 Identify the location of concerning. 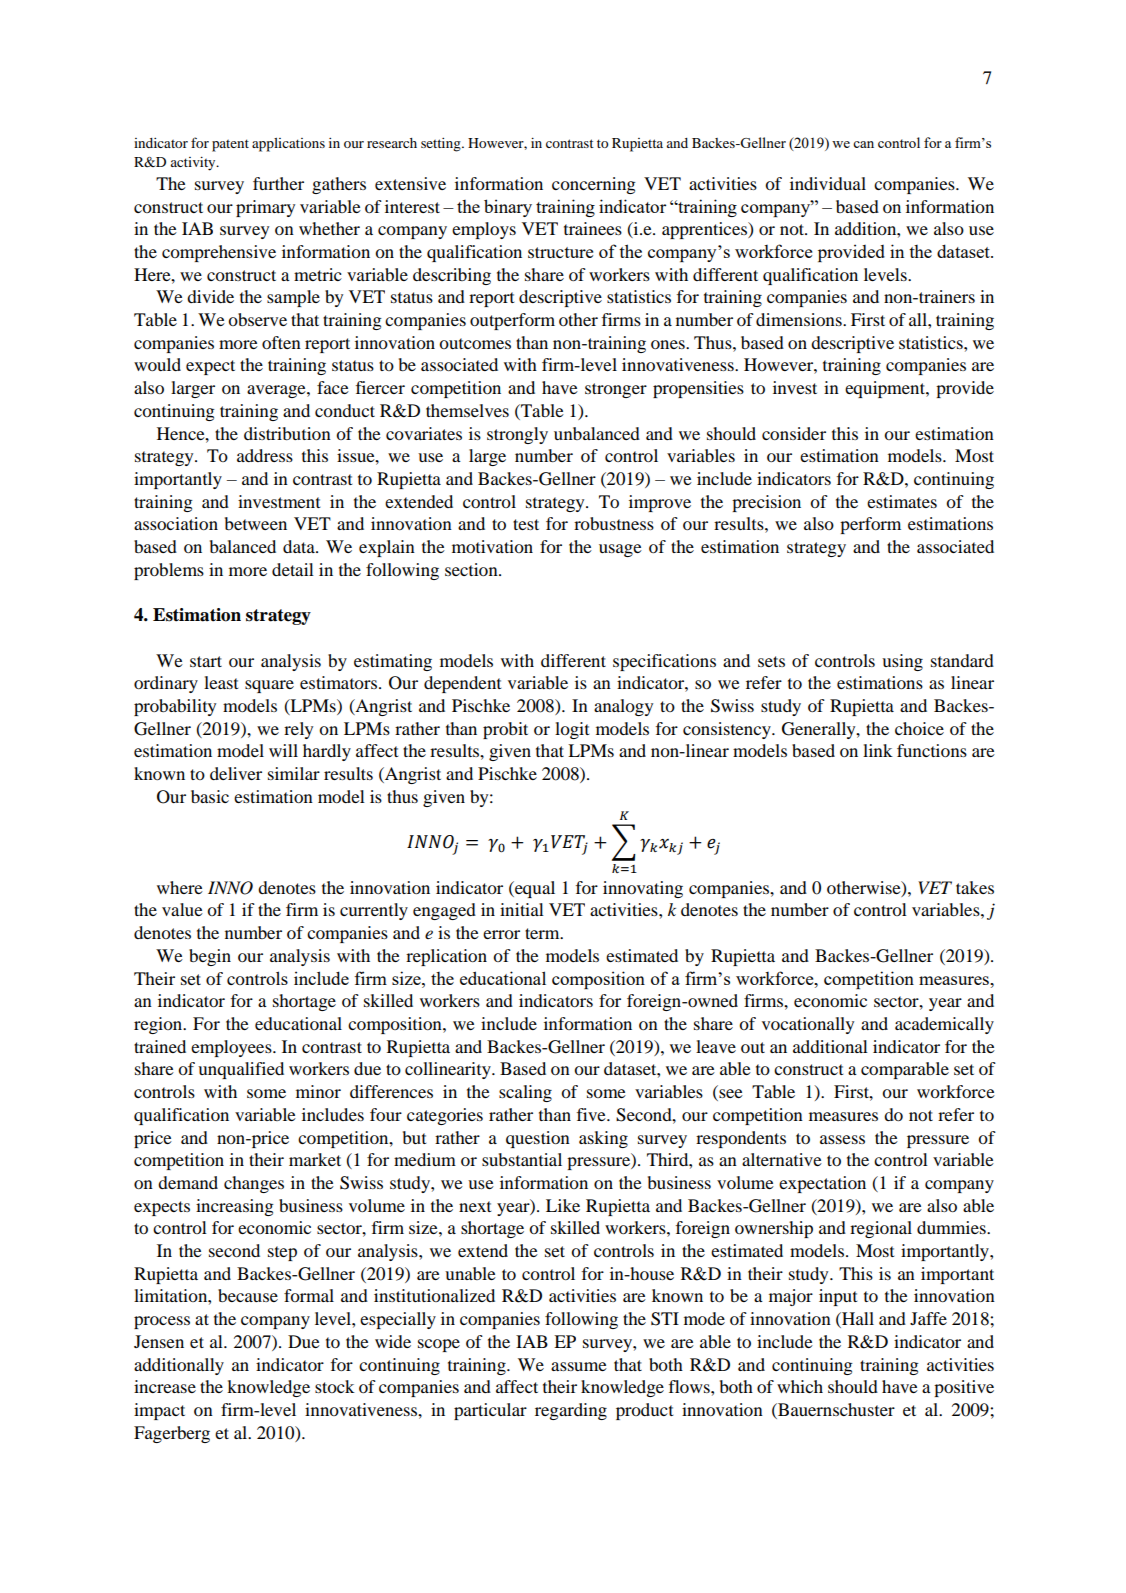
(594, 185).
